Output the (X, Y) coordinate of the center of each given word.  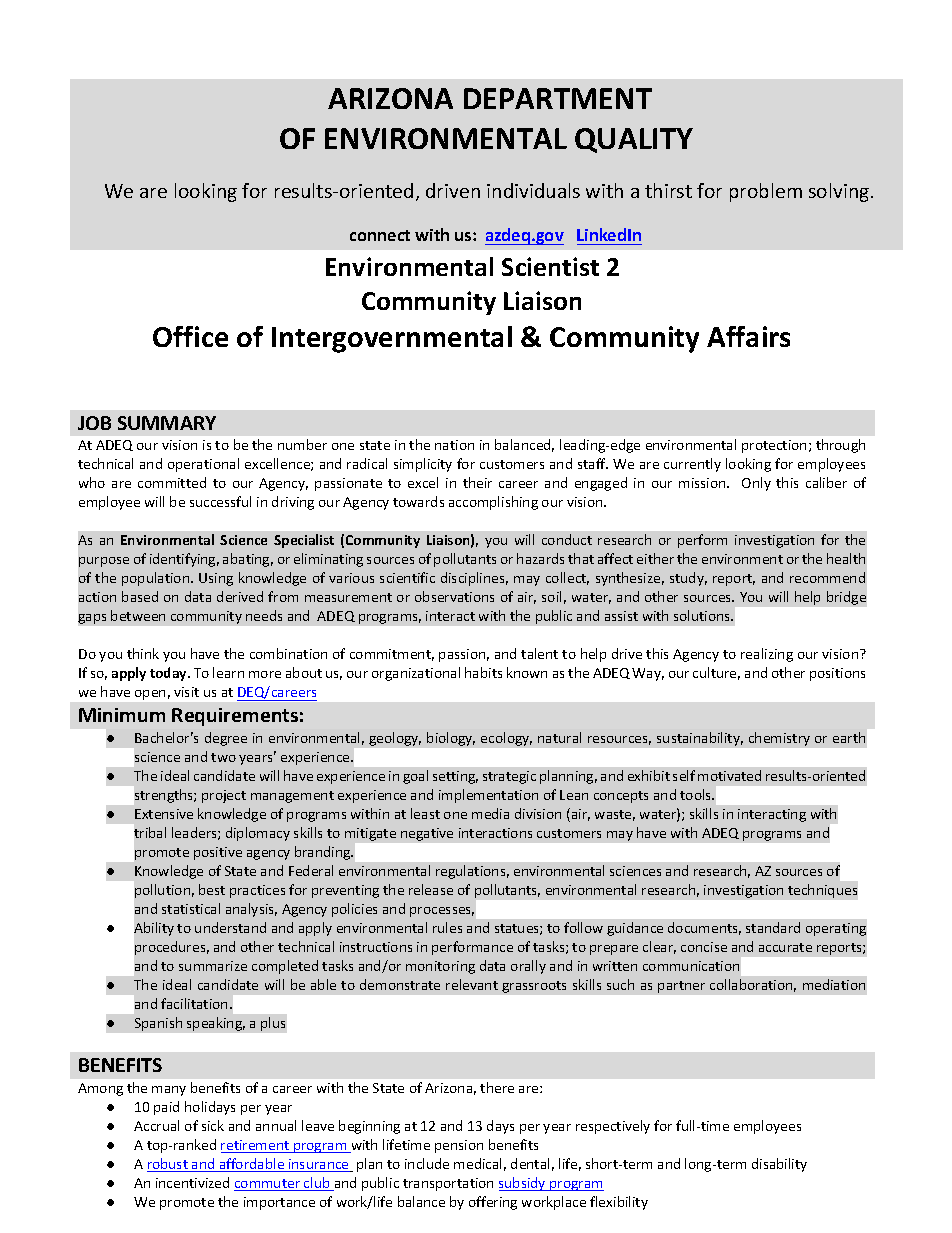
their (477, 482)
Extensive (164, 814)
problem (766, 192)
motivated (729, 775)
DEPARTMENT (558, 98)
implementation (488, 796)
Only (756, 484)
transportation (448, 1184)
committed (172, 482)
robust (168, 1165)
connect (380, 235)
